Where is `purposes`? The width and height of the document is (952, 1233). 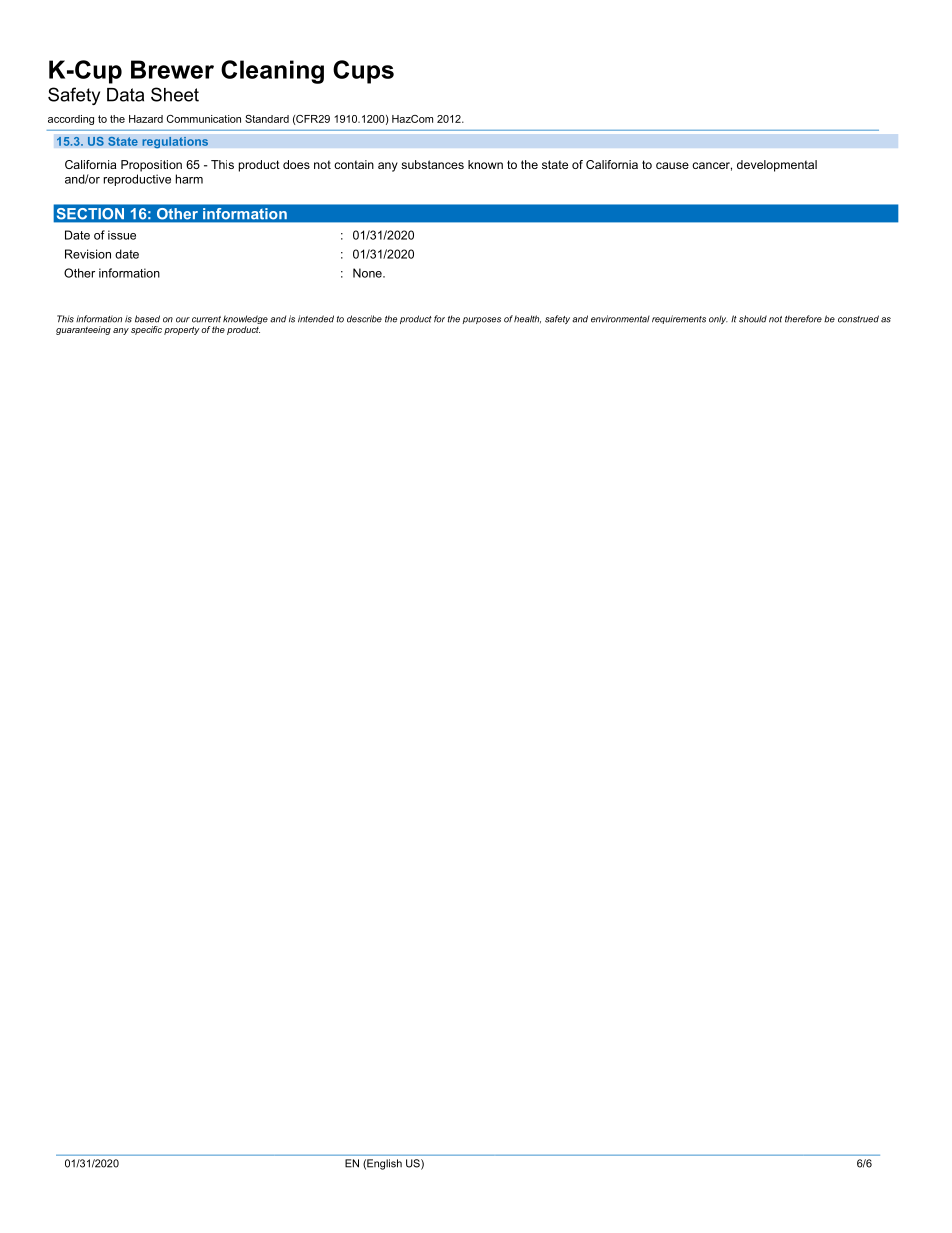
purposes is located at coordinates (481, 320).
